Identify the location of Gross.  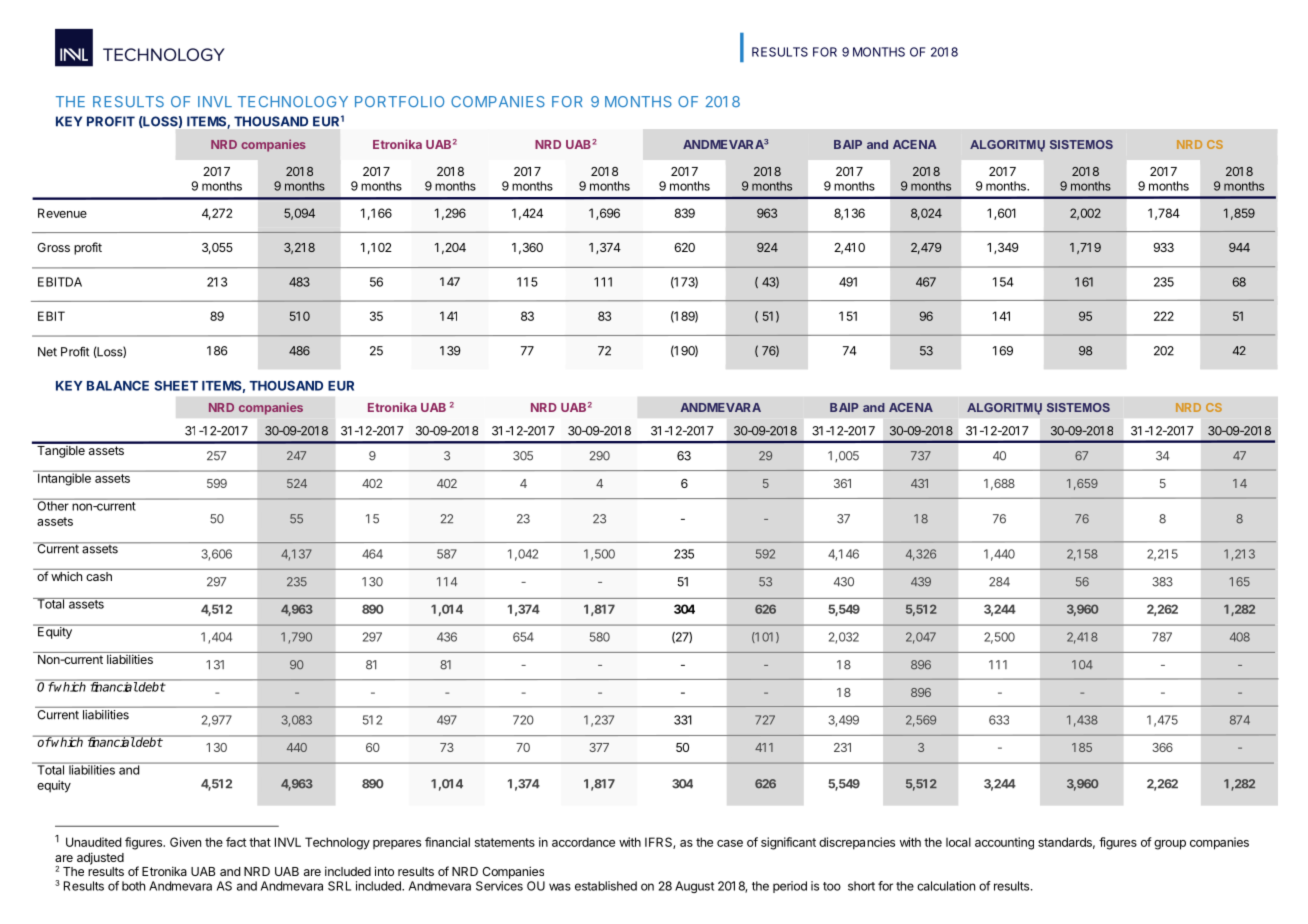
(53, 247).
